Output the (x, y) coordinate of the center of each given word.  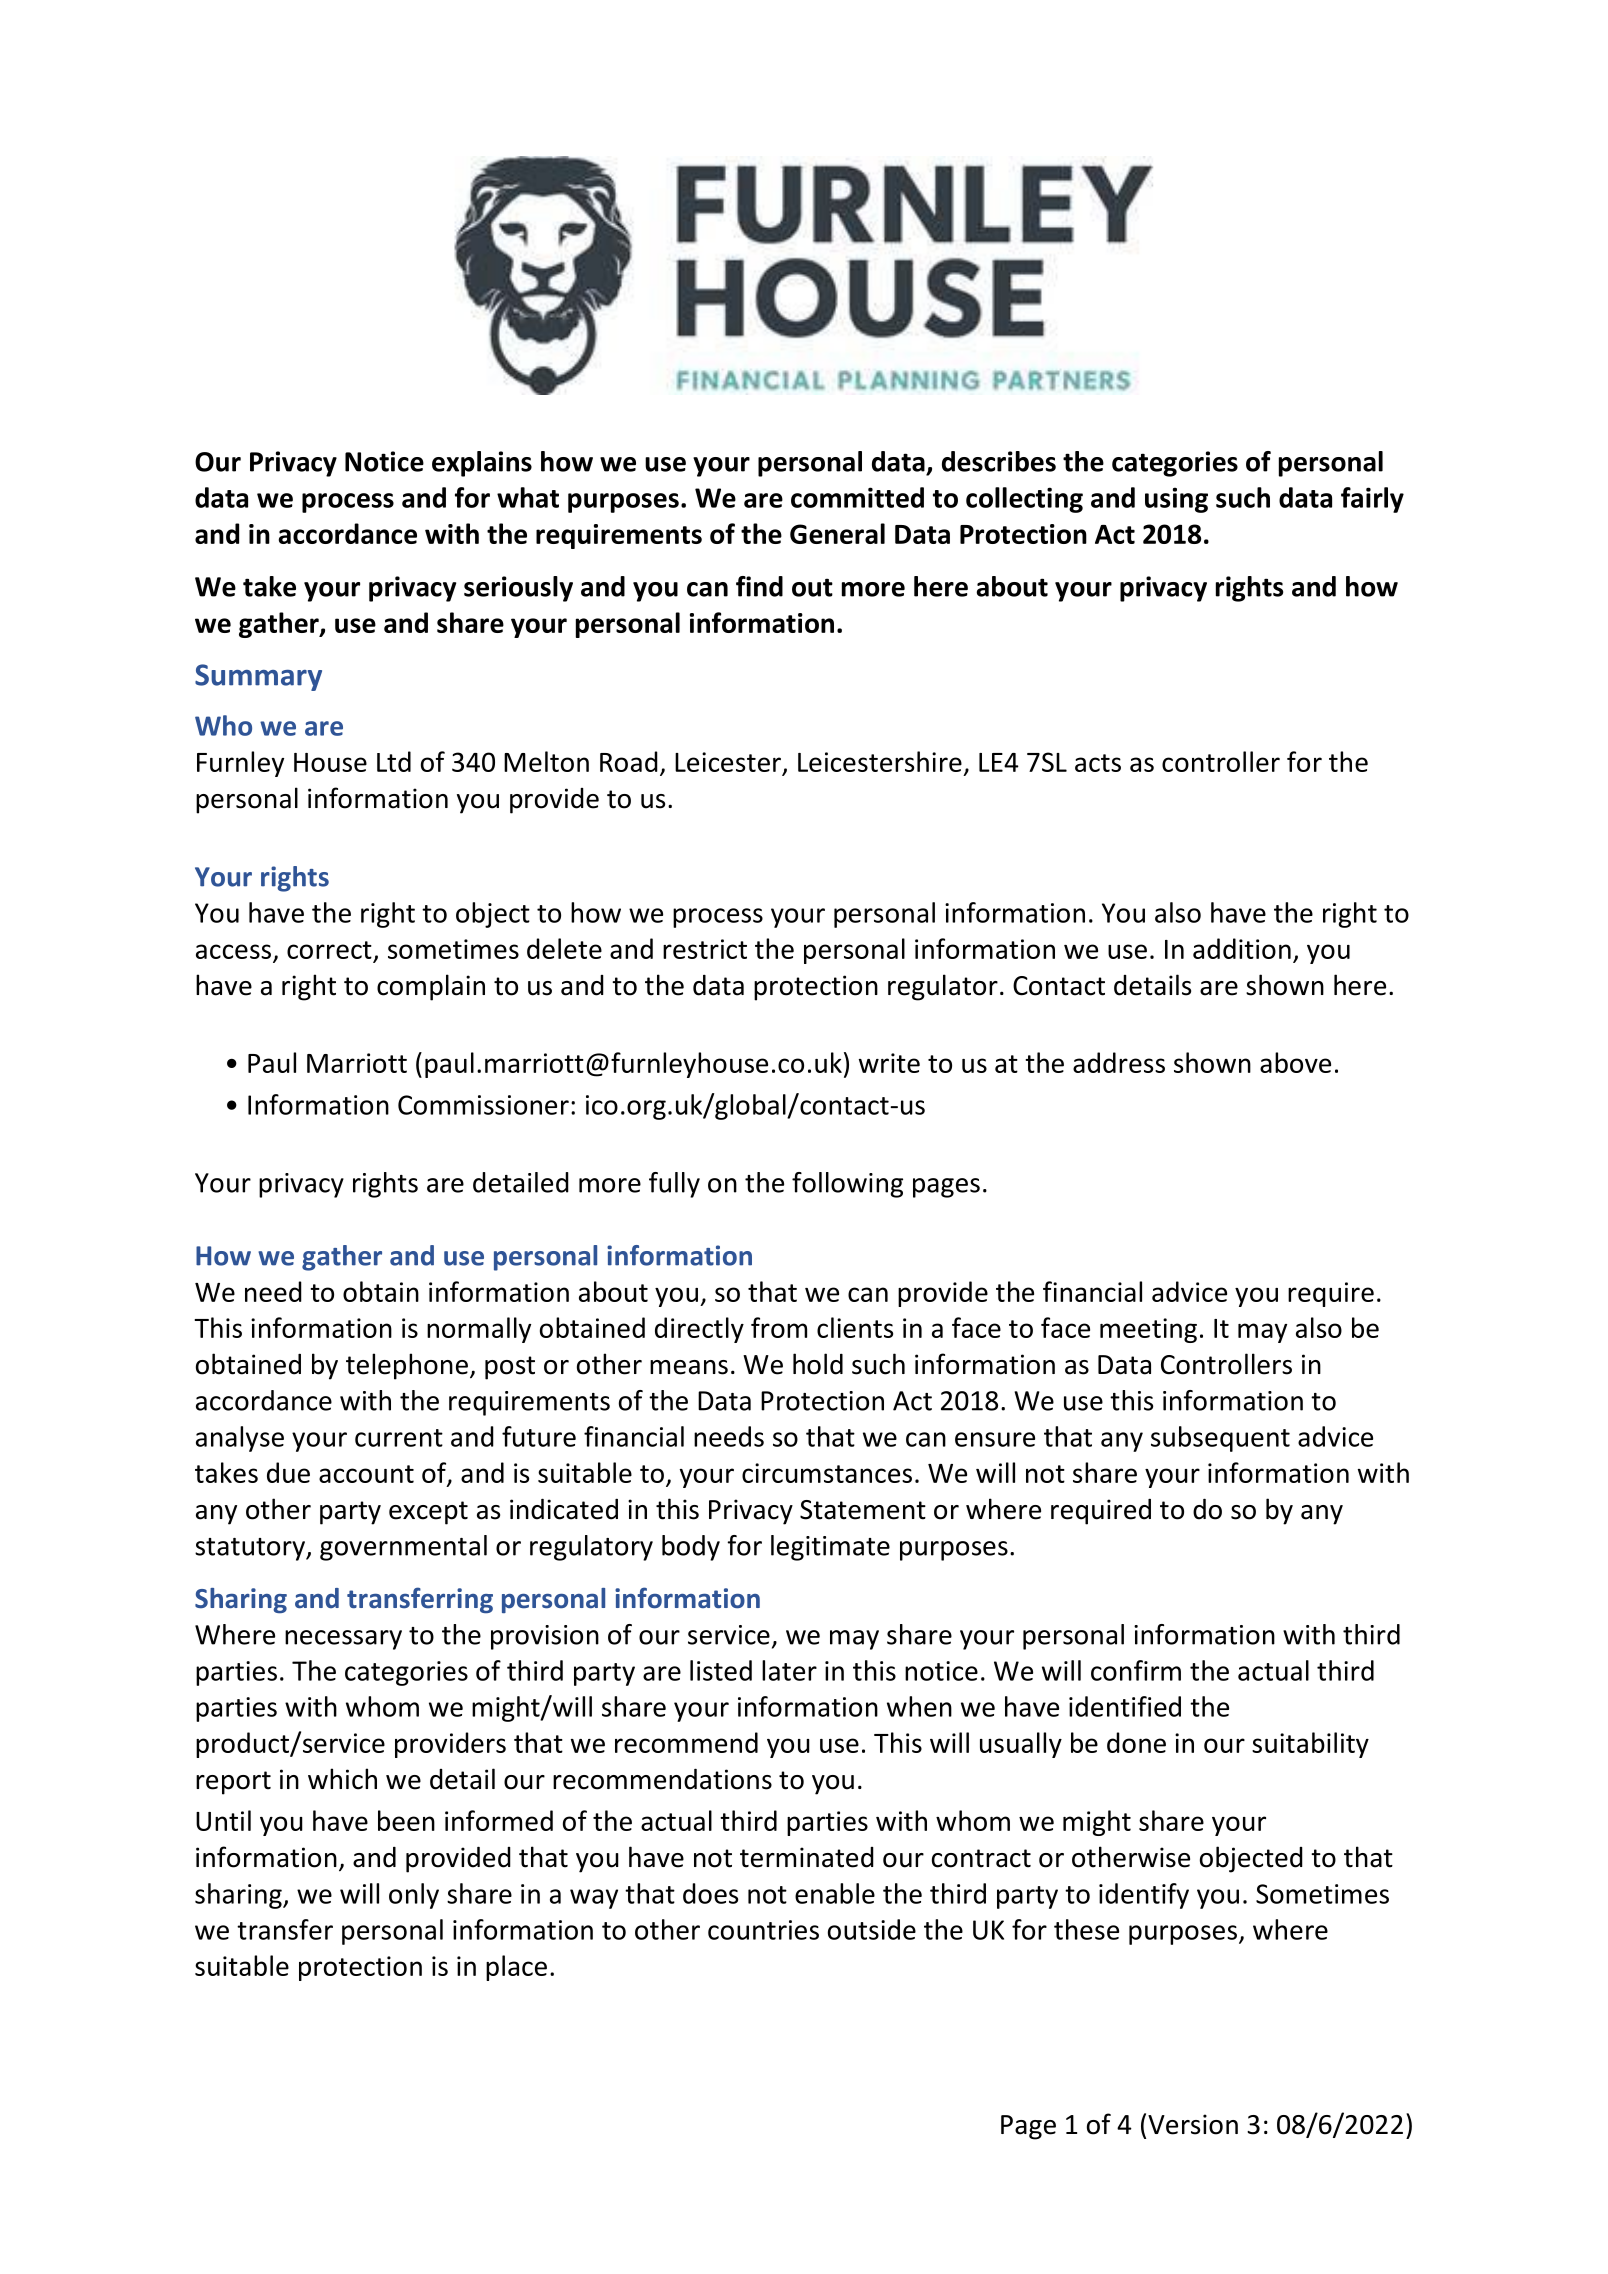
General (837, 533)
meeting (1148, 1330)
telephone (407, 1366)
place (516, 1968)
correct (329, 950)
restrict (705, 949)
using (1176, 500)
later (789, 1670)
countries (763, 1930)
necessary (343, 1640)
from (779, 1327)
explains (482, 464)
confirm (1136, 1670)
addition (1242, 948)
